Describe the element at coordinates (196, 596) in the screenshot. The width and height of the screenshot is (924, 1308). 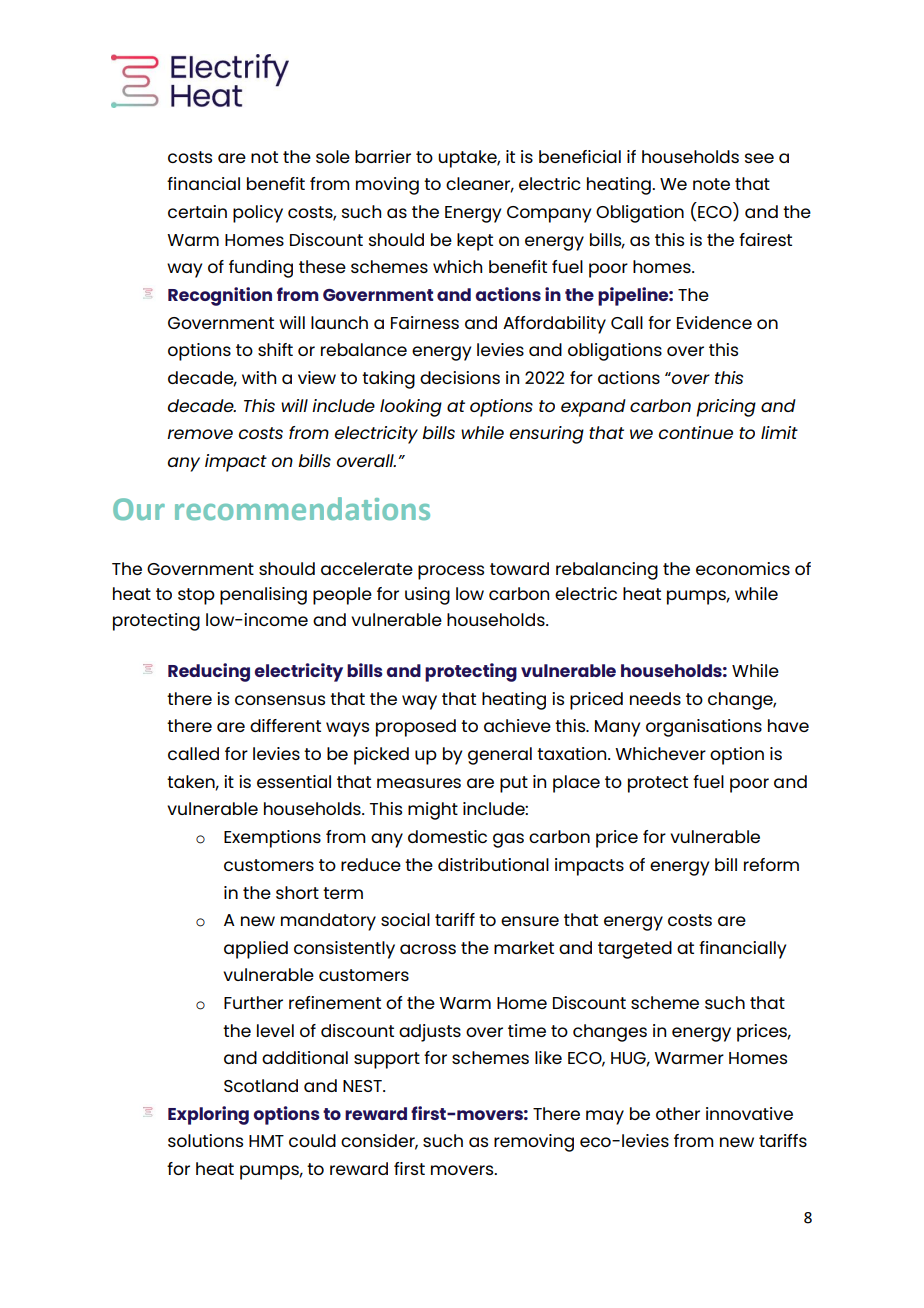
I see `stop` at that location.
